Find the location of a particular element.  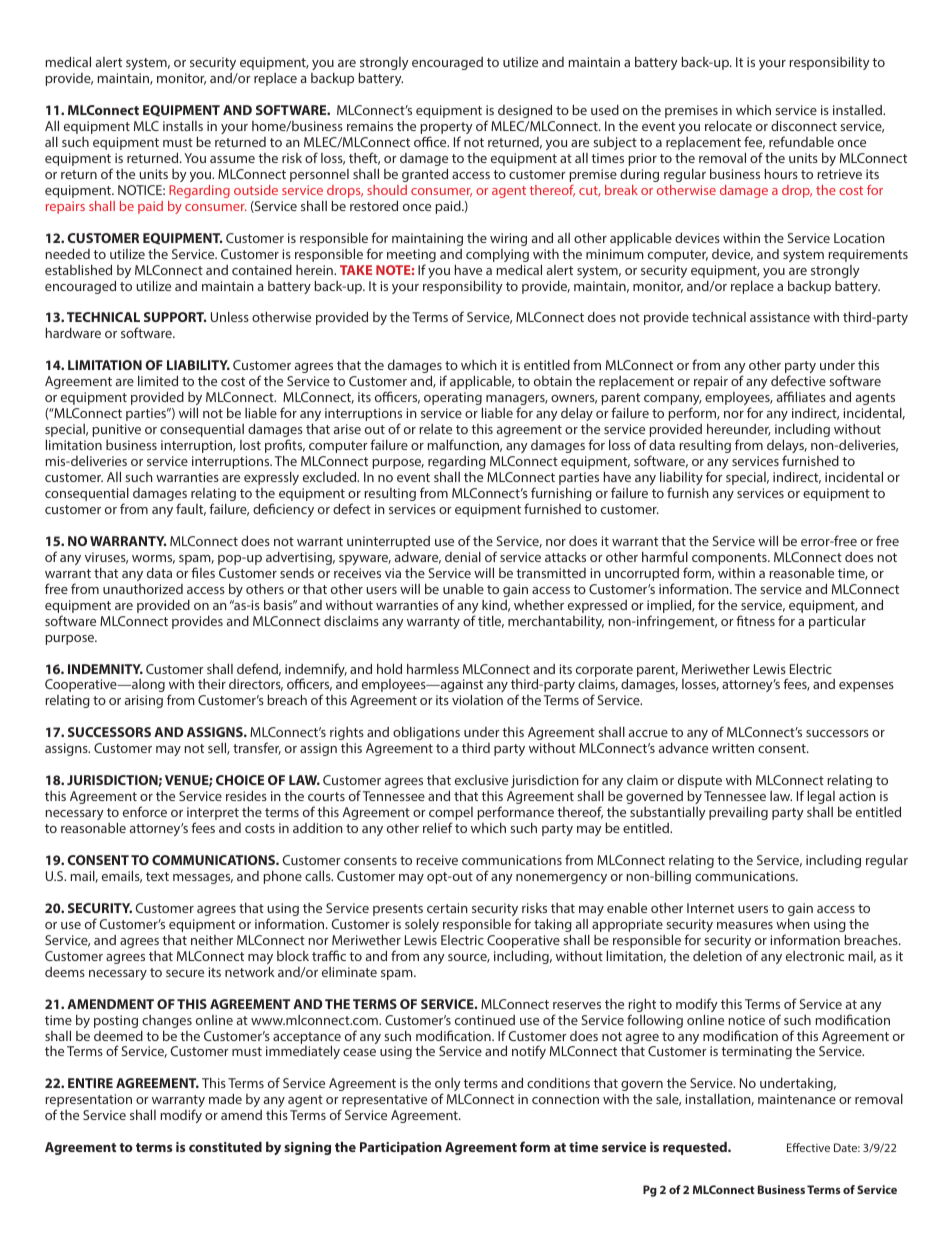

punitive is located at coordinates (116, 430).
